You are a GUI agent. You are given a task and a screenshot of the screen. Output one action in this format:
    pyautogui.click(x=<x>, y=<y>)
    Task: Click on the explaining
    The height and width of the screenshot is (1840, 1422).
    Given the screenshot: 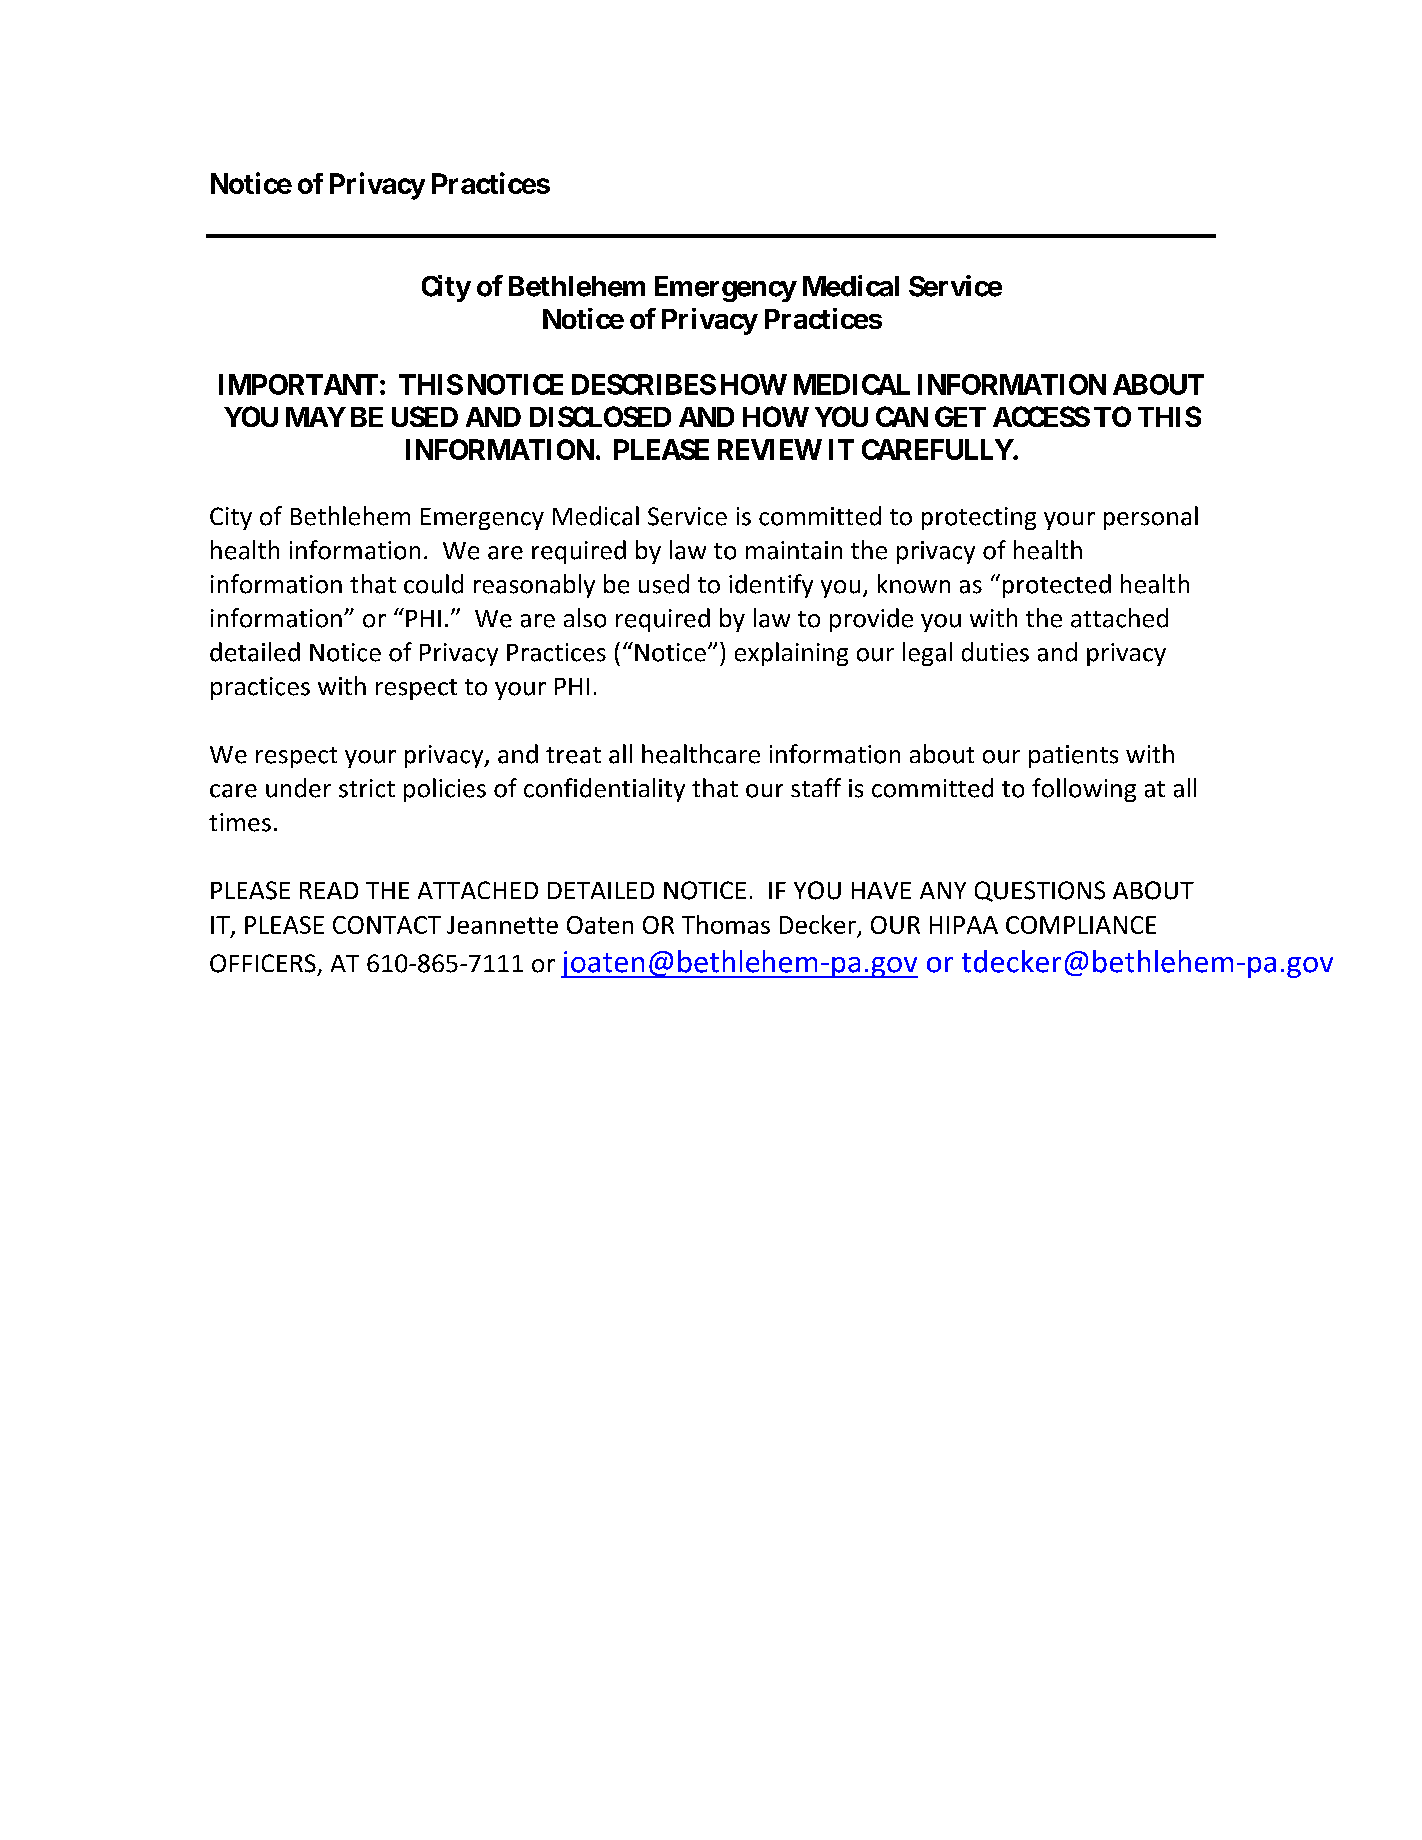 What is the action you would take?
    pyautogui.click(x=791, y=654)
